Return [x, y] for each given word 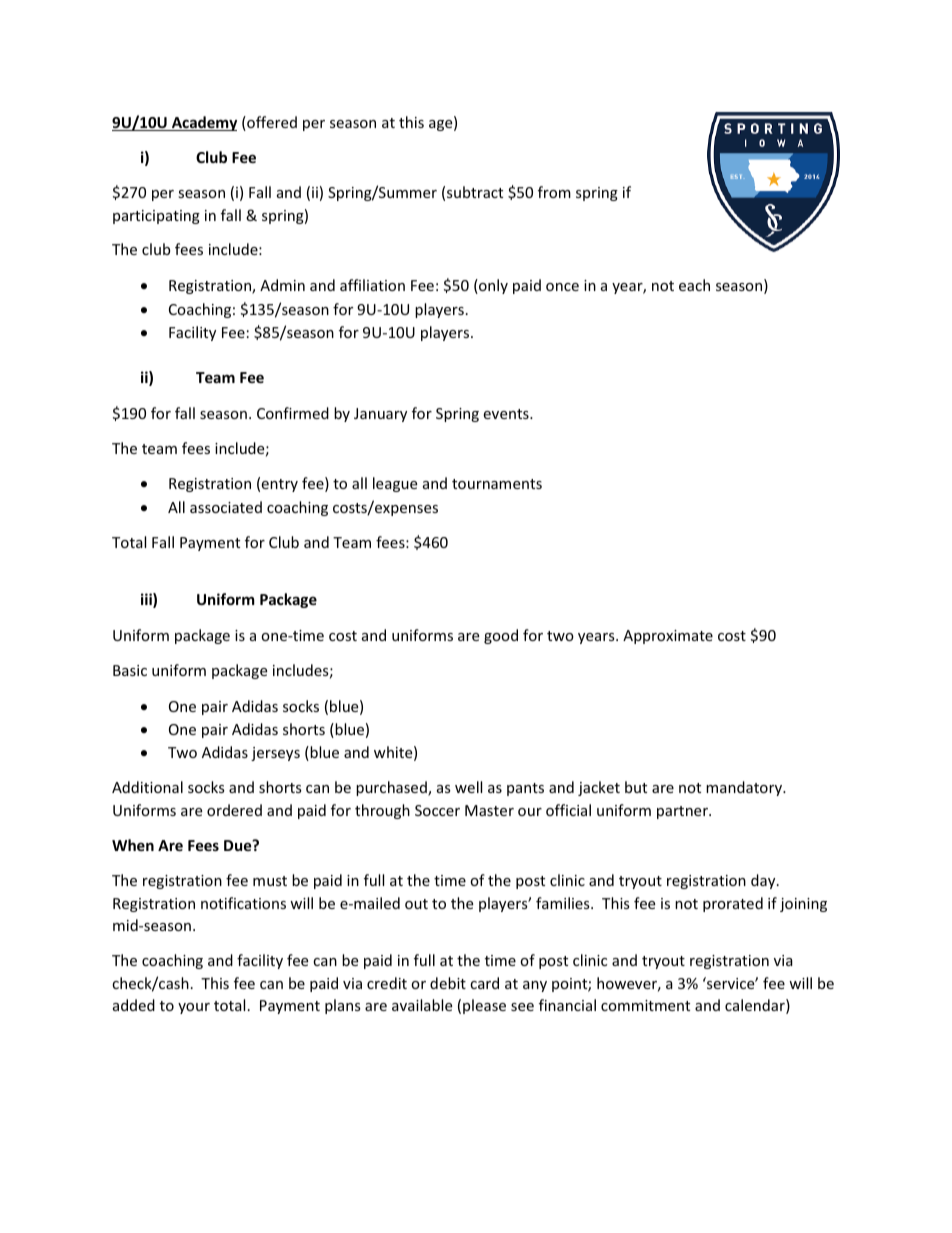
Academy [203, 123]
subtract [475, 192]
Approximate [668, 637]
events [507, 414]
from [554, 192]
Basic [130, 670]
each [694, 285]
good [501, 636]
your [194, 1008]
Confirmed [293, 413]
